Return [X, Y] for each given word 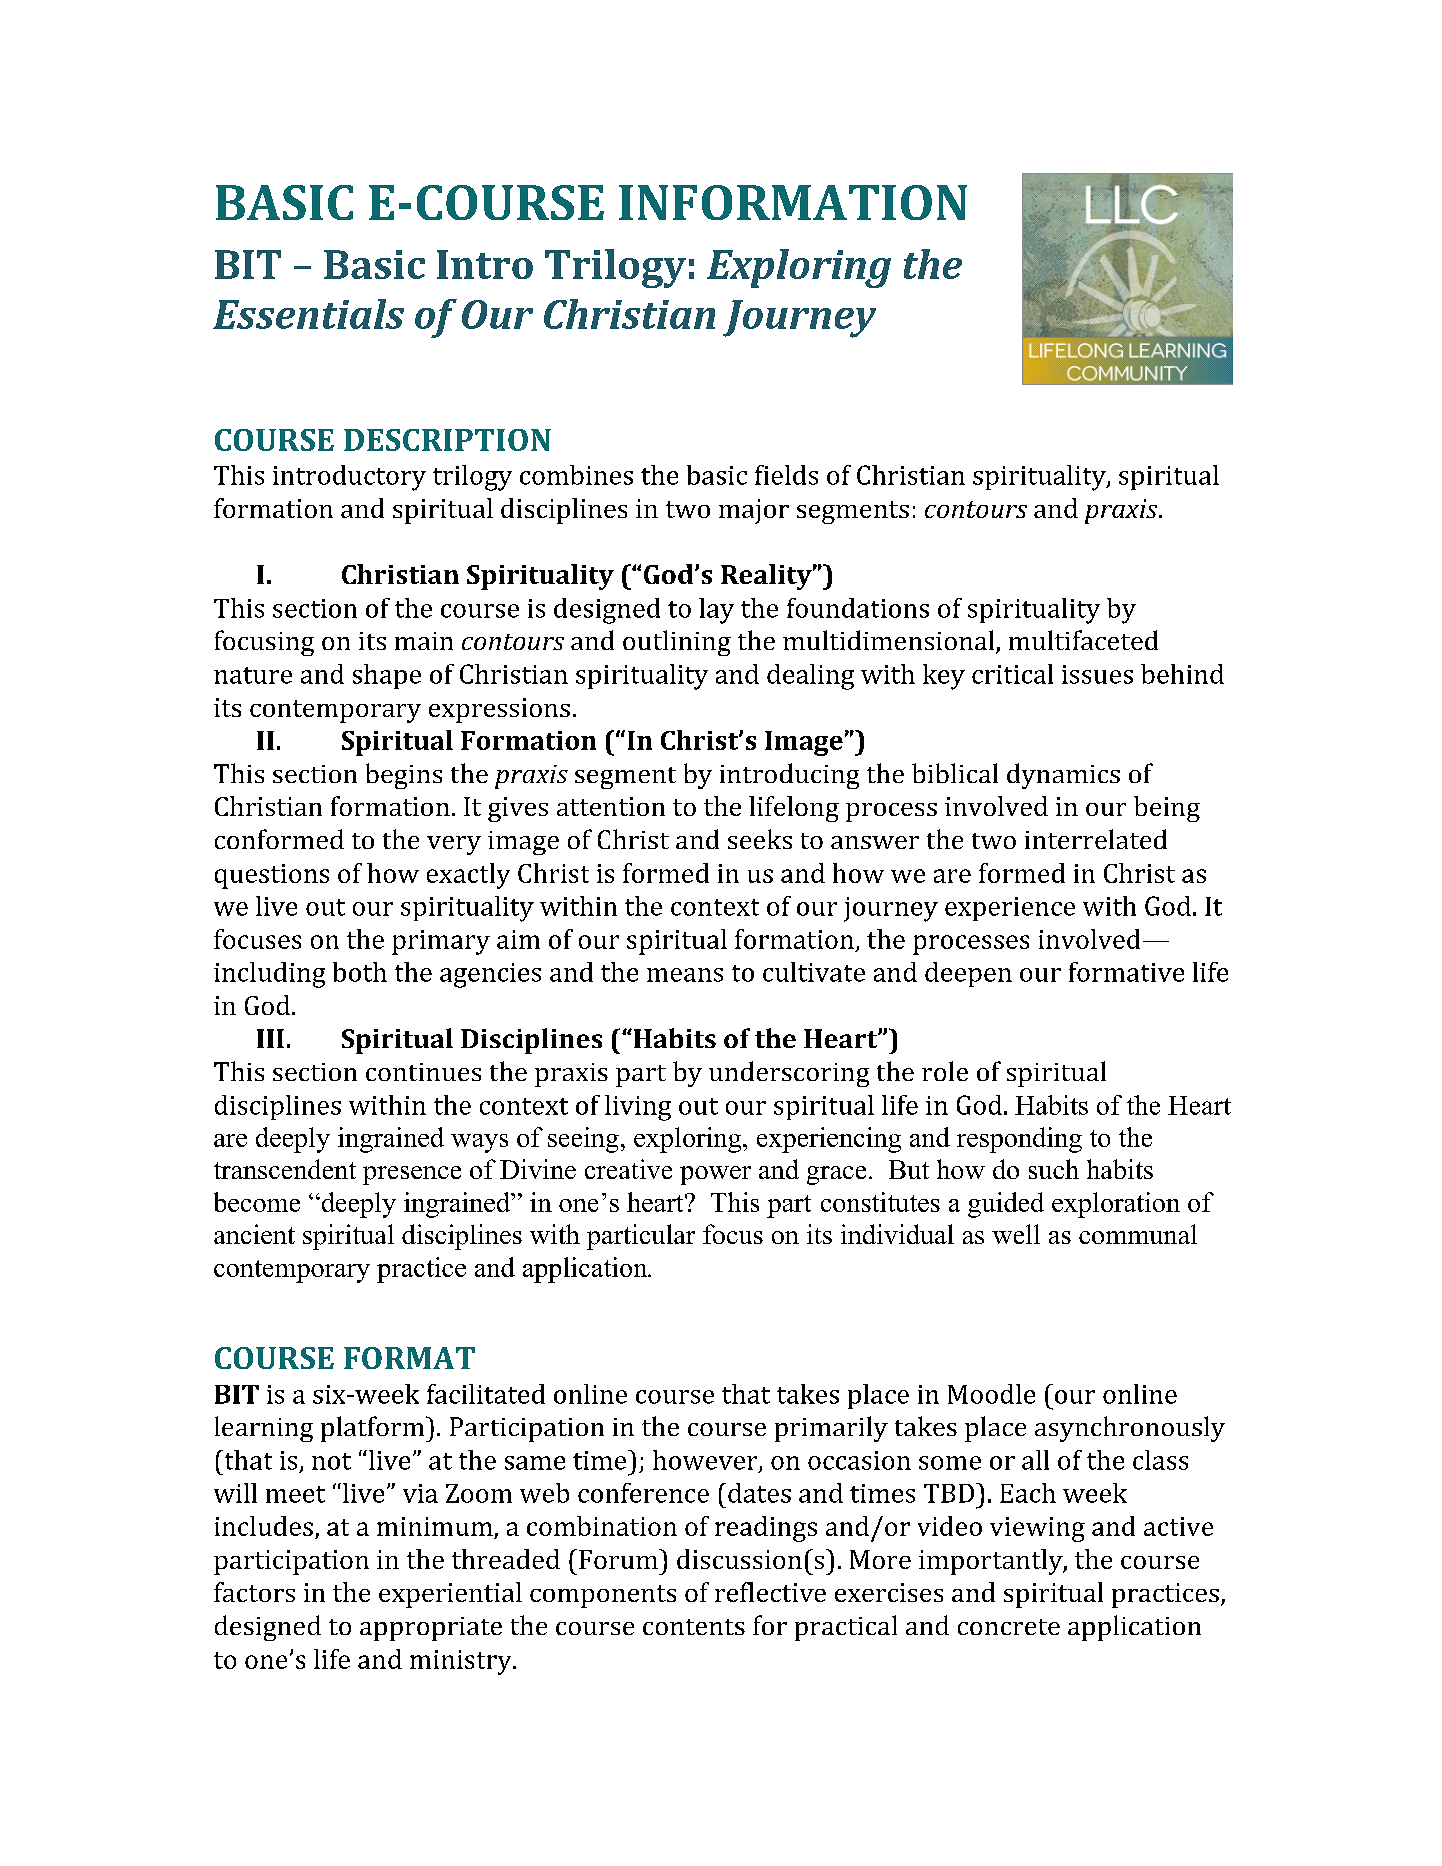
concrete [1009, 1627]
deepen [968, 974]
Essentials [308, 314]
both [360, 972]
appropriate [431, 1629]
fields [786, 475]
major [754, 511]
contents [694, 1627]
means [685, 975]
